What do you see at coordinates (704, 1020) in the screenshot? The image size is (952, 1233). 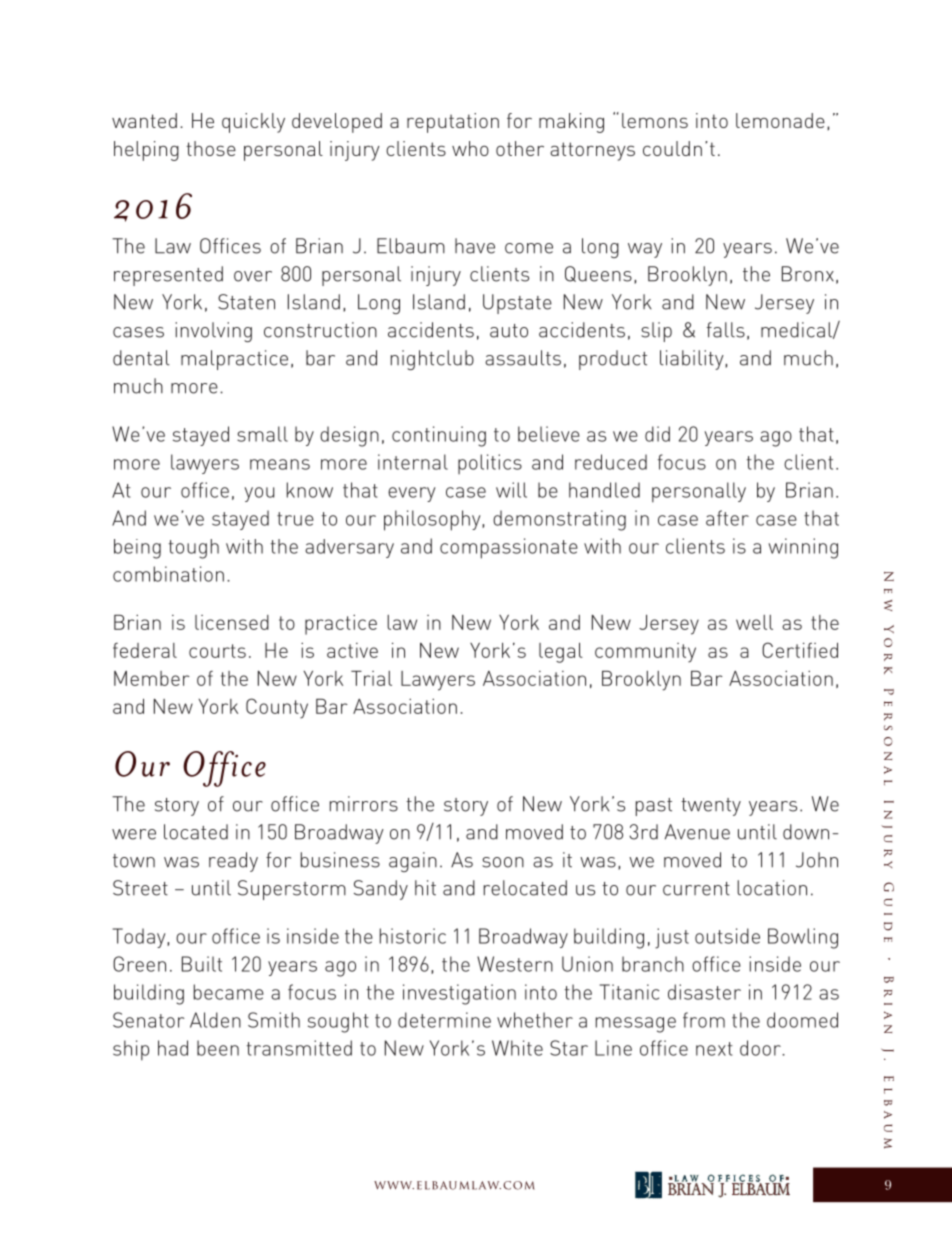 I see `from` at bounding box center [704, 1020].
